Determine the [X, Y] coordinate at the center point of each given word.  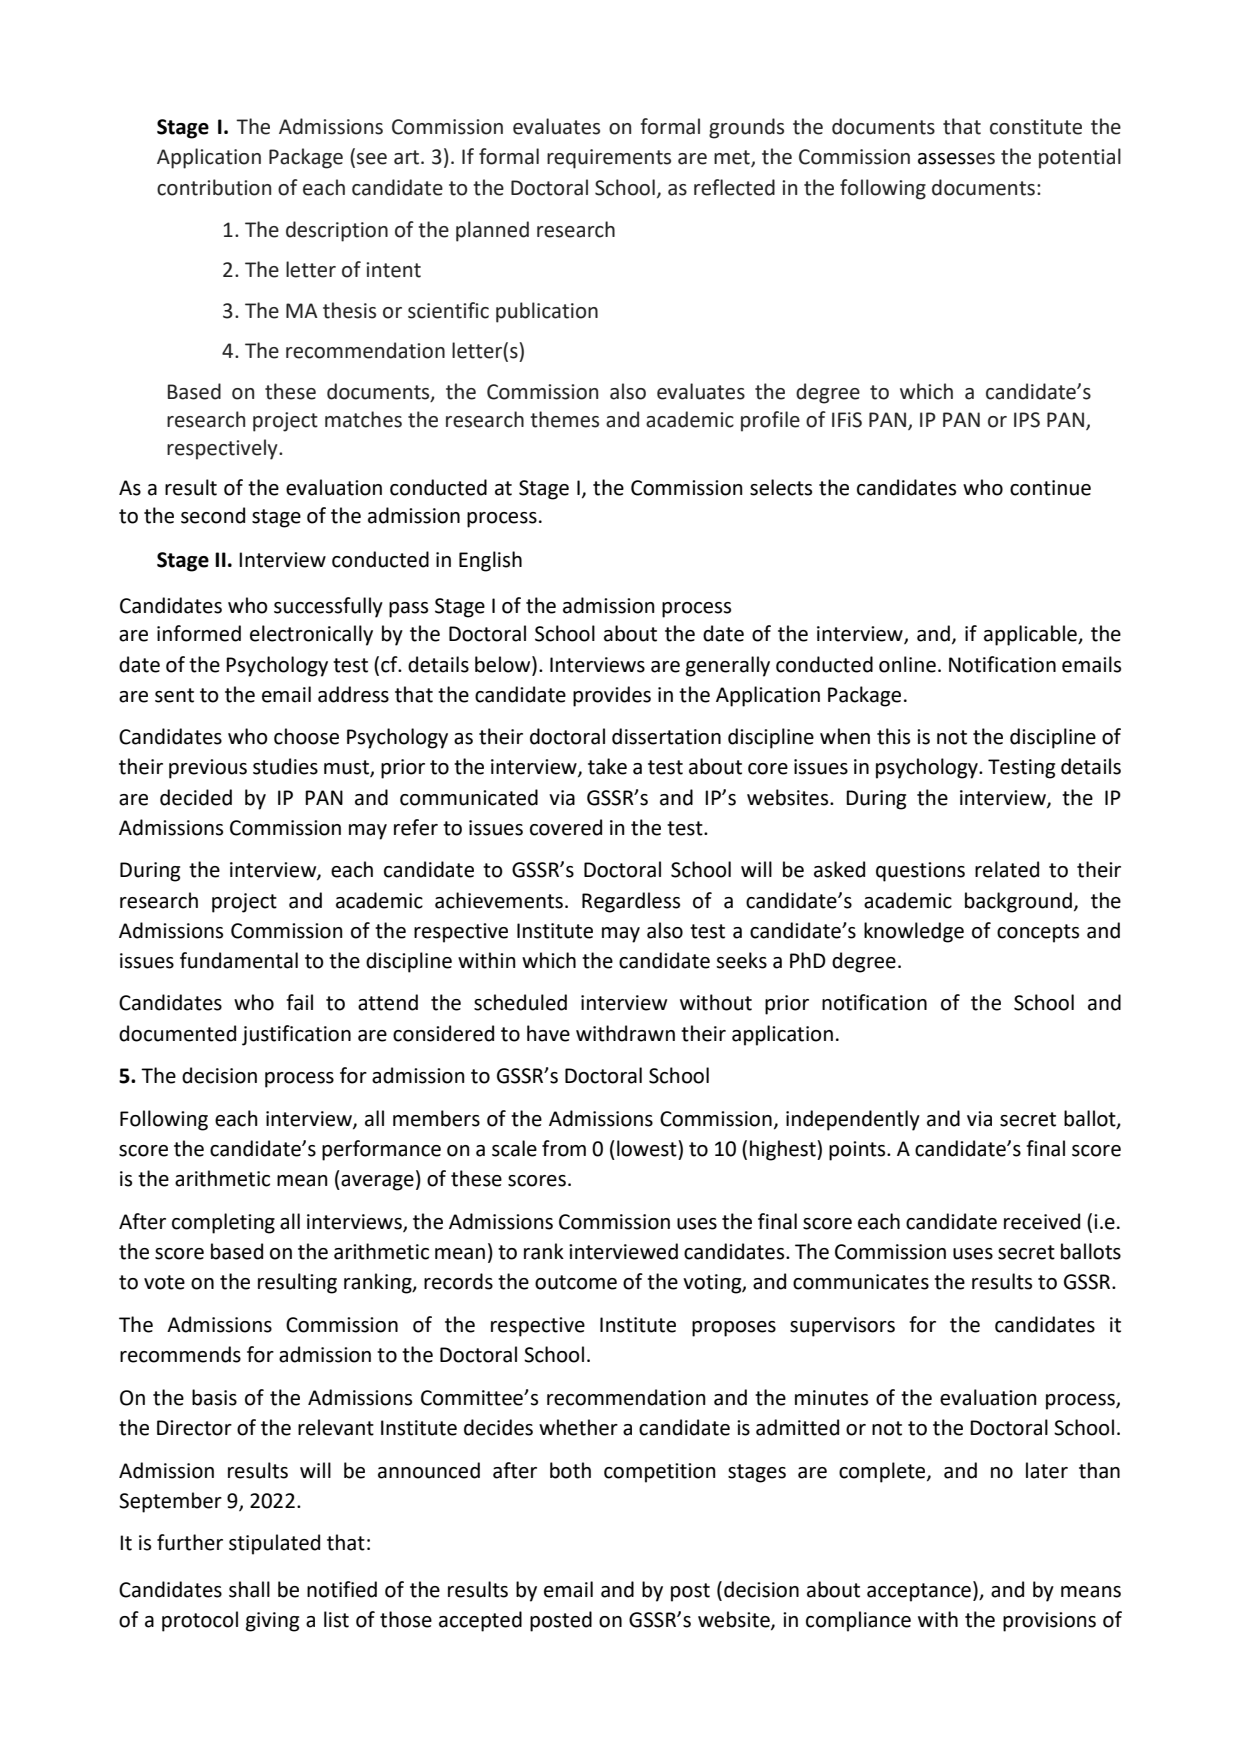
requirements [609, 159]
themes [564, 419]
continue [1050, 488]
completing [223, 1223]
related [1007, 869]
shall [249, 1589]
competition [660, 1473]
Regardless [631, 902]
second [213, 515]
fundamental [239, 960]
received [1042, 1221]
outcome [576, 1282]
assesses [956, 159]
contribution [214, 187]
